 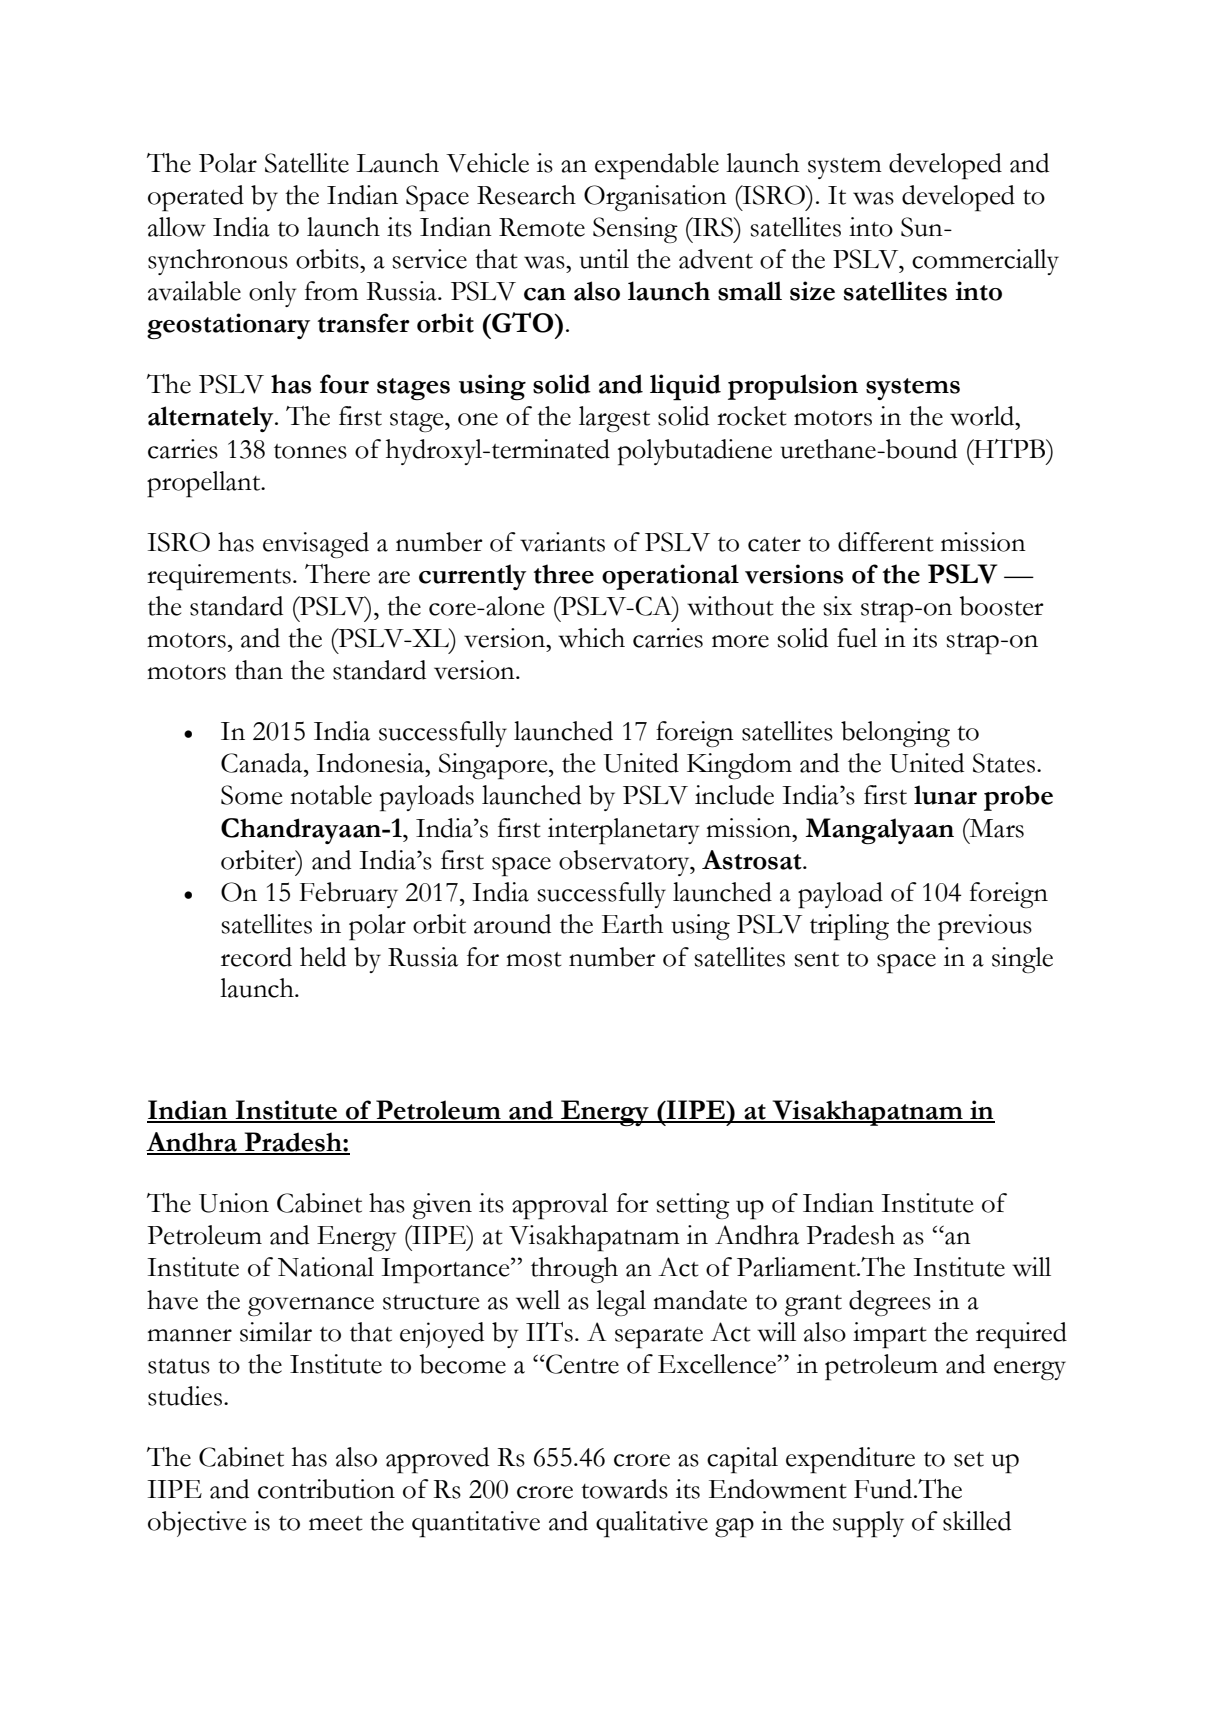 I want to click on Union, so click(x=234, y=1203).
